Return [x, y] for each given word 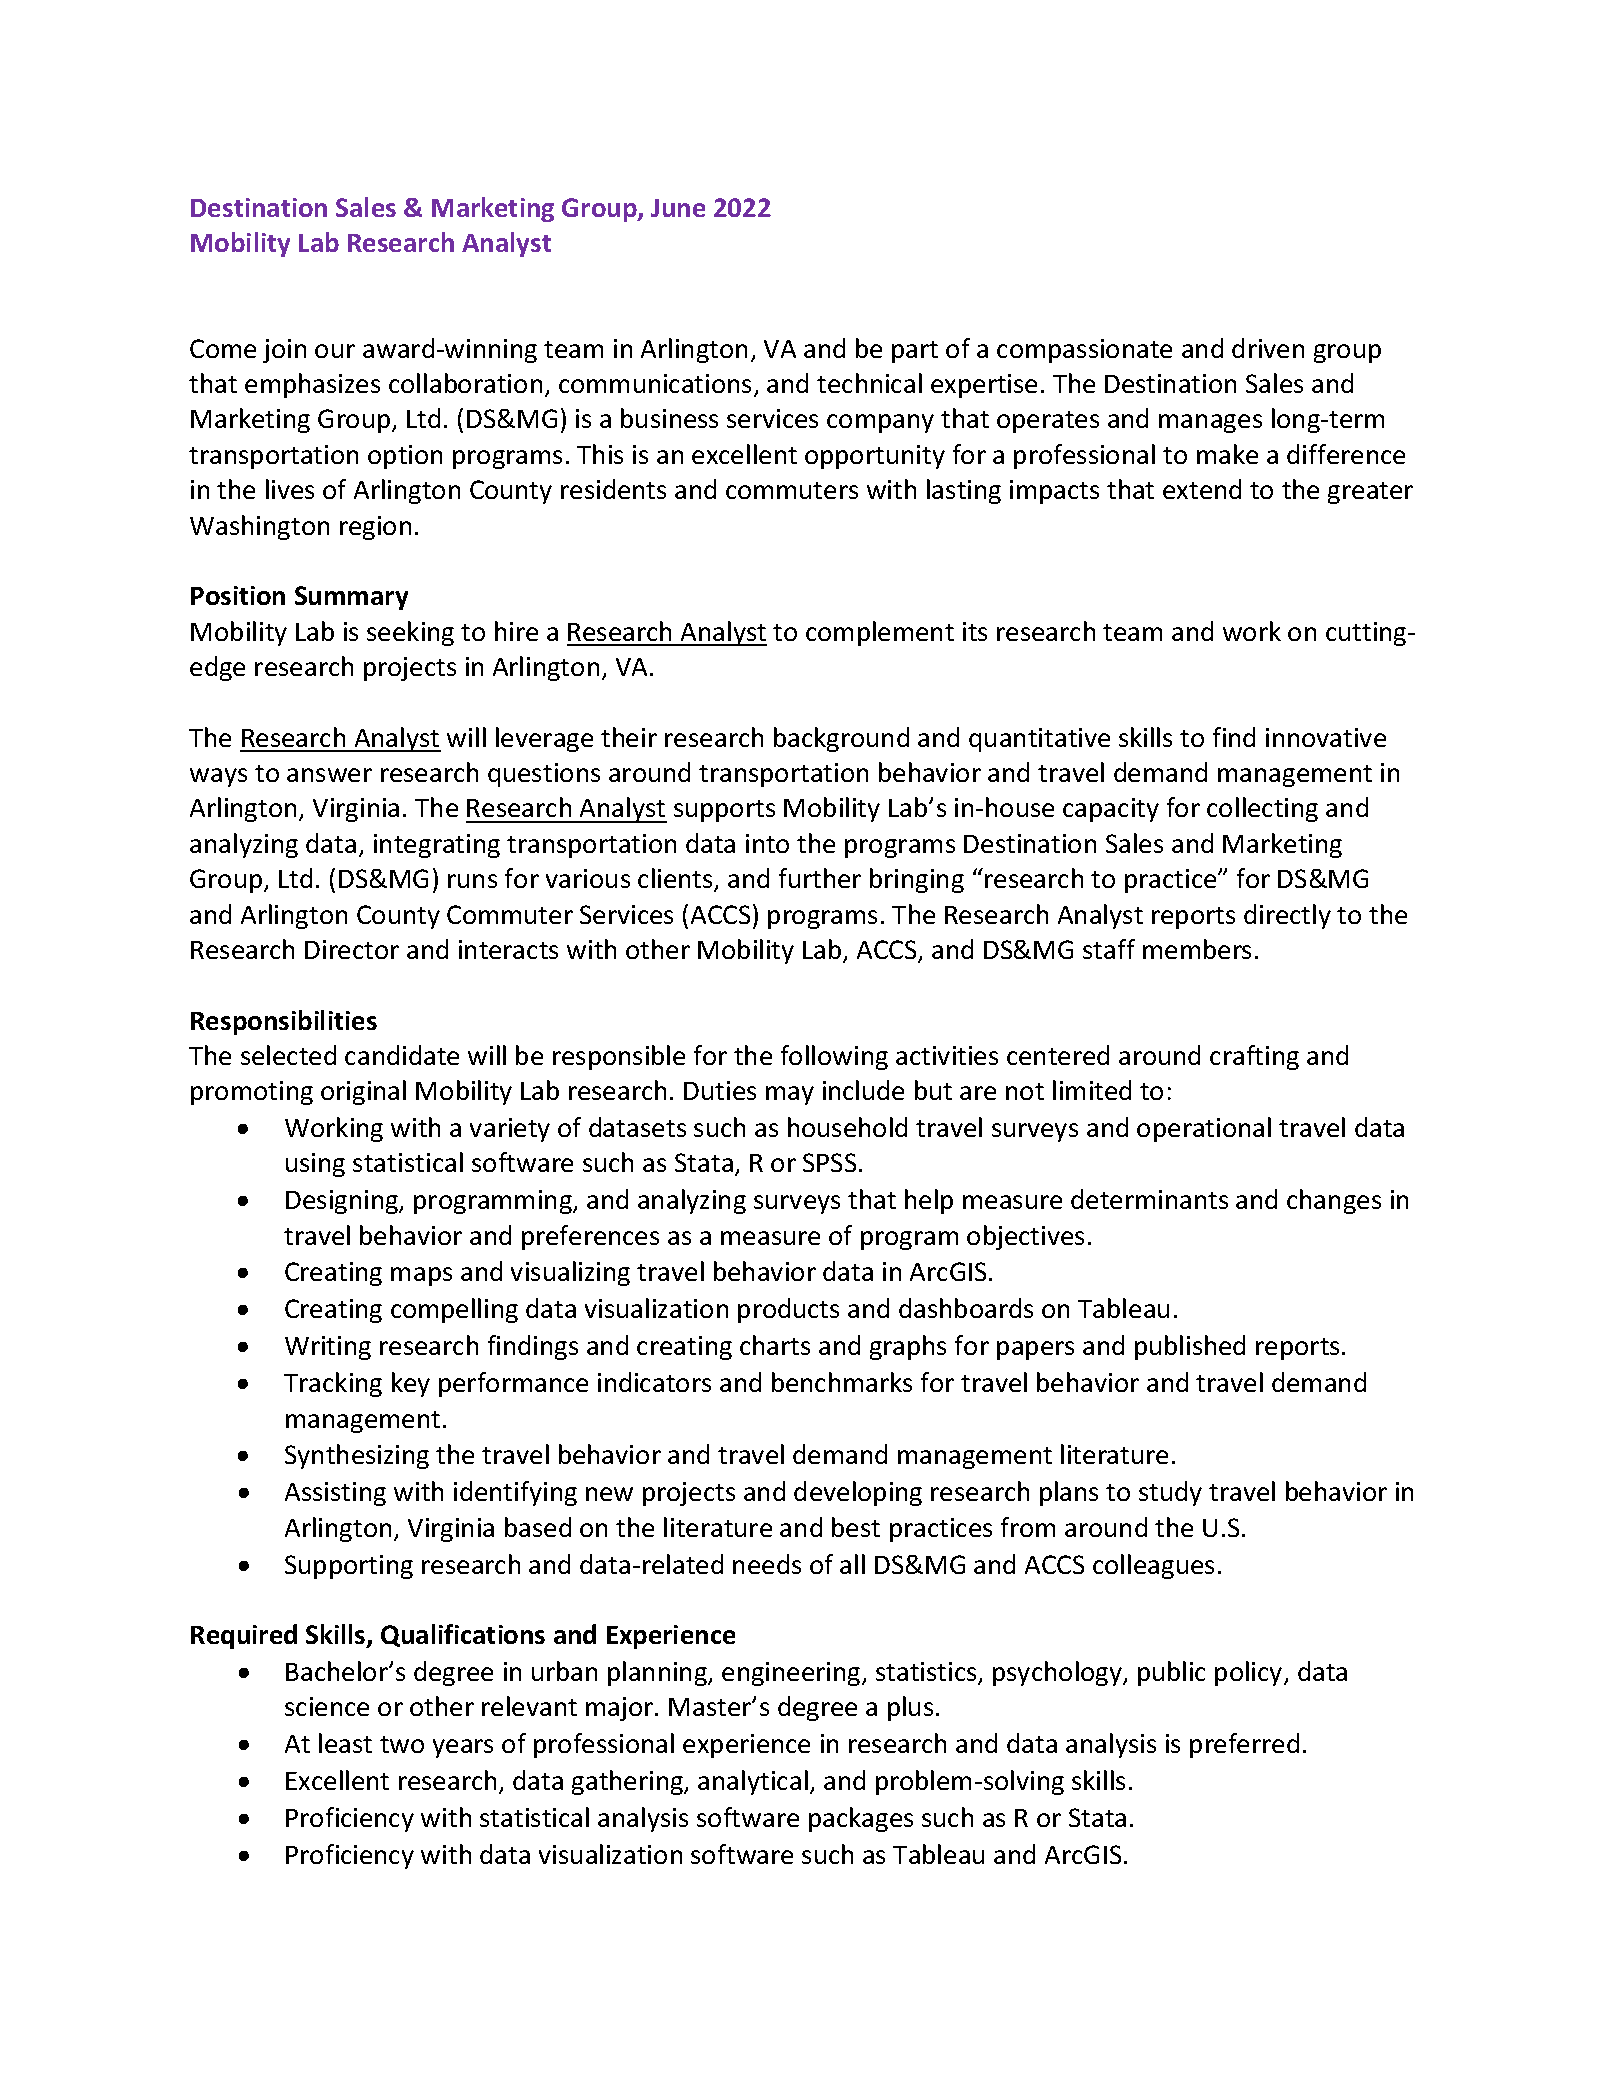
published [1190, 1347]
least [345, 1743]
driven [1268, 348]
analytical [753, 1782]
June [678, 208]
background [841, 739]
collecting [1262, 809]
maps [421, 1276]
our [335, 351]
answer [329, 775]
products [788, 1310]
